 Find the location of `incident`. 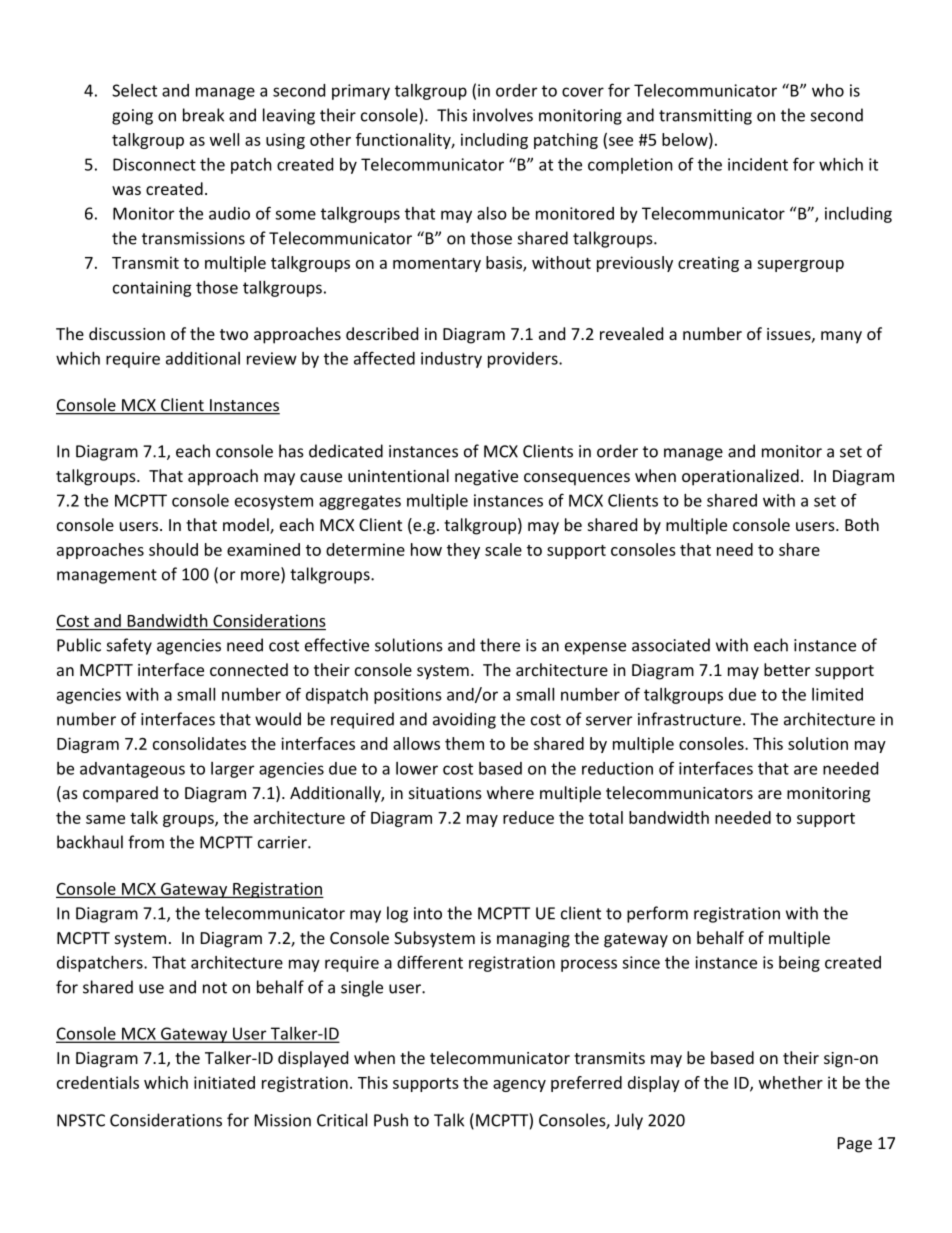

incident is located at coordinates (758, 164).
